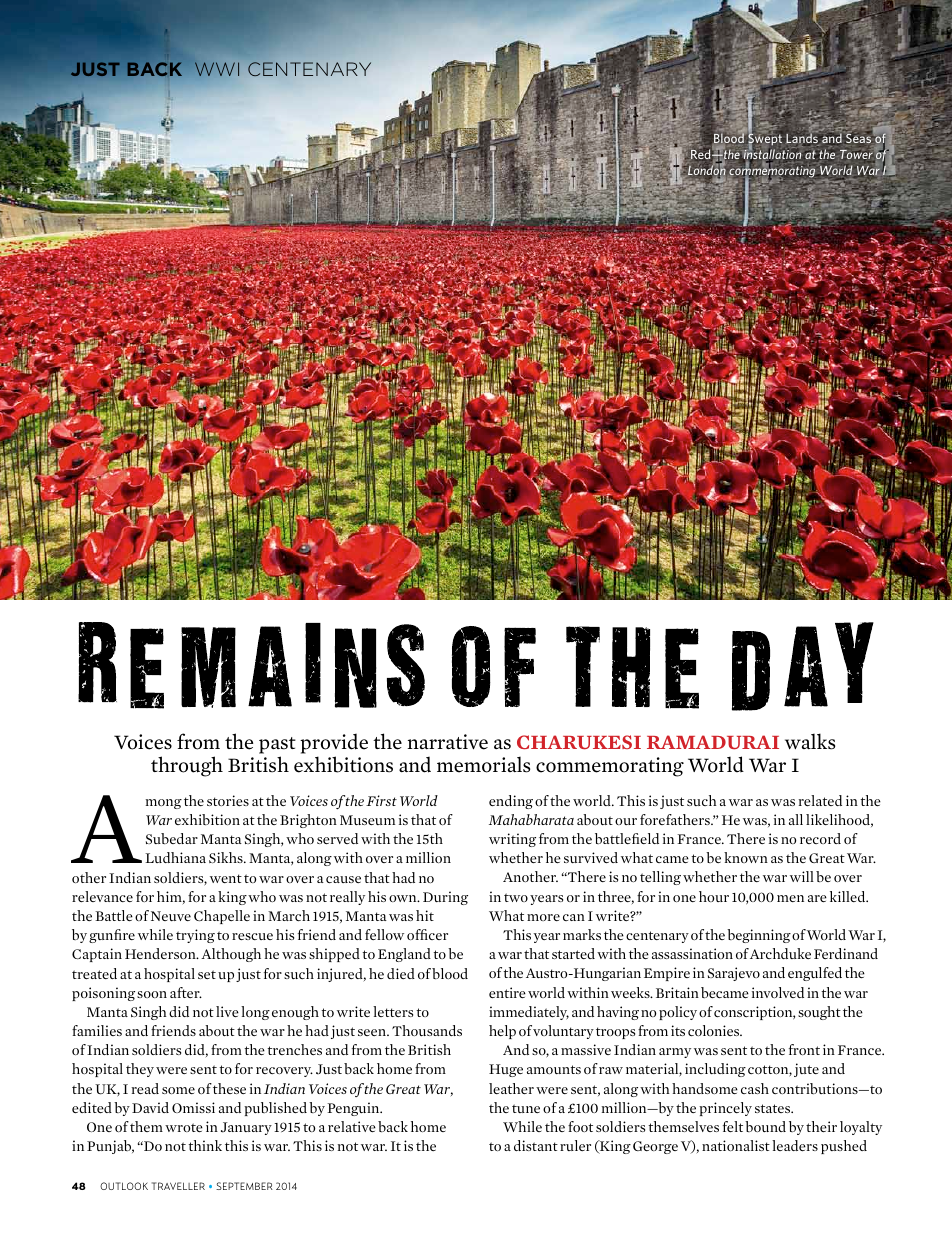 This screenshot has height=1238, width=952. What do you see at coordinates (803, 138) in the screenshot?
I see `Lands` at bounding box center [803, 138].
